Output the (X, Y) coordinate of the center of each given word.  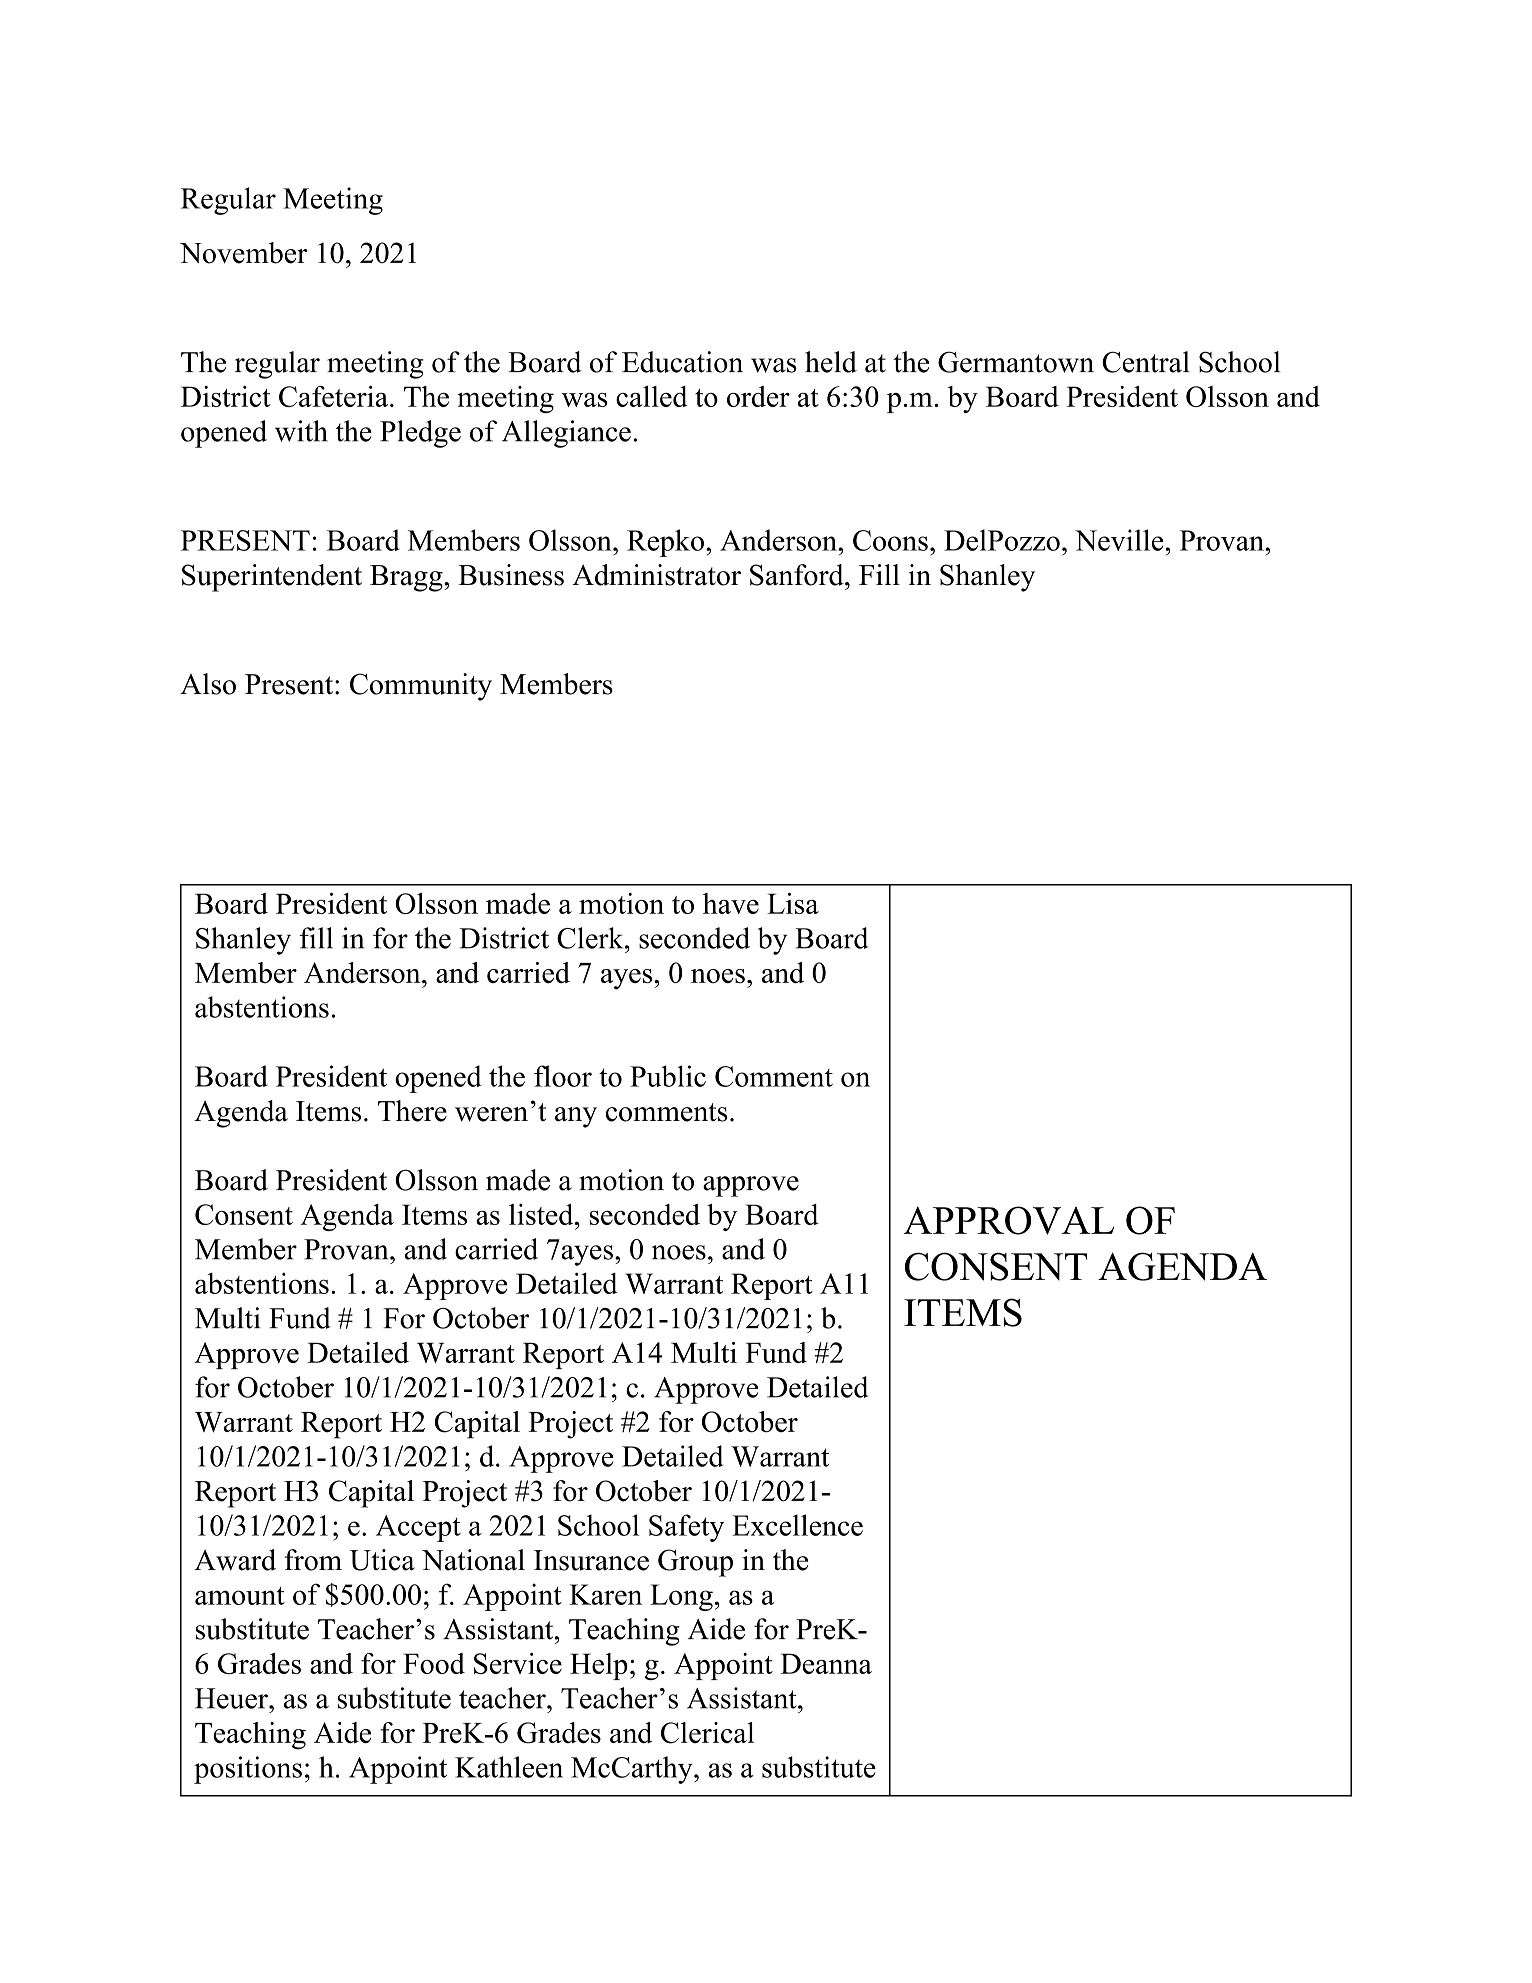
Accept (418, 1528)
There (412, 1111)
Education (682, 362)
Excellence (797, 1525)
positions (248, 1770)
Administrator (656, 575)
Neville (1119, 540)
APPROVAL (1008, 1220)
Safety (686, 1528)
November (244, 253)
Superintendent (272, 578)
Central (1146, 362)
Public (668, 1076)
